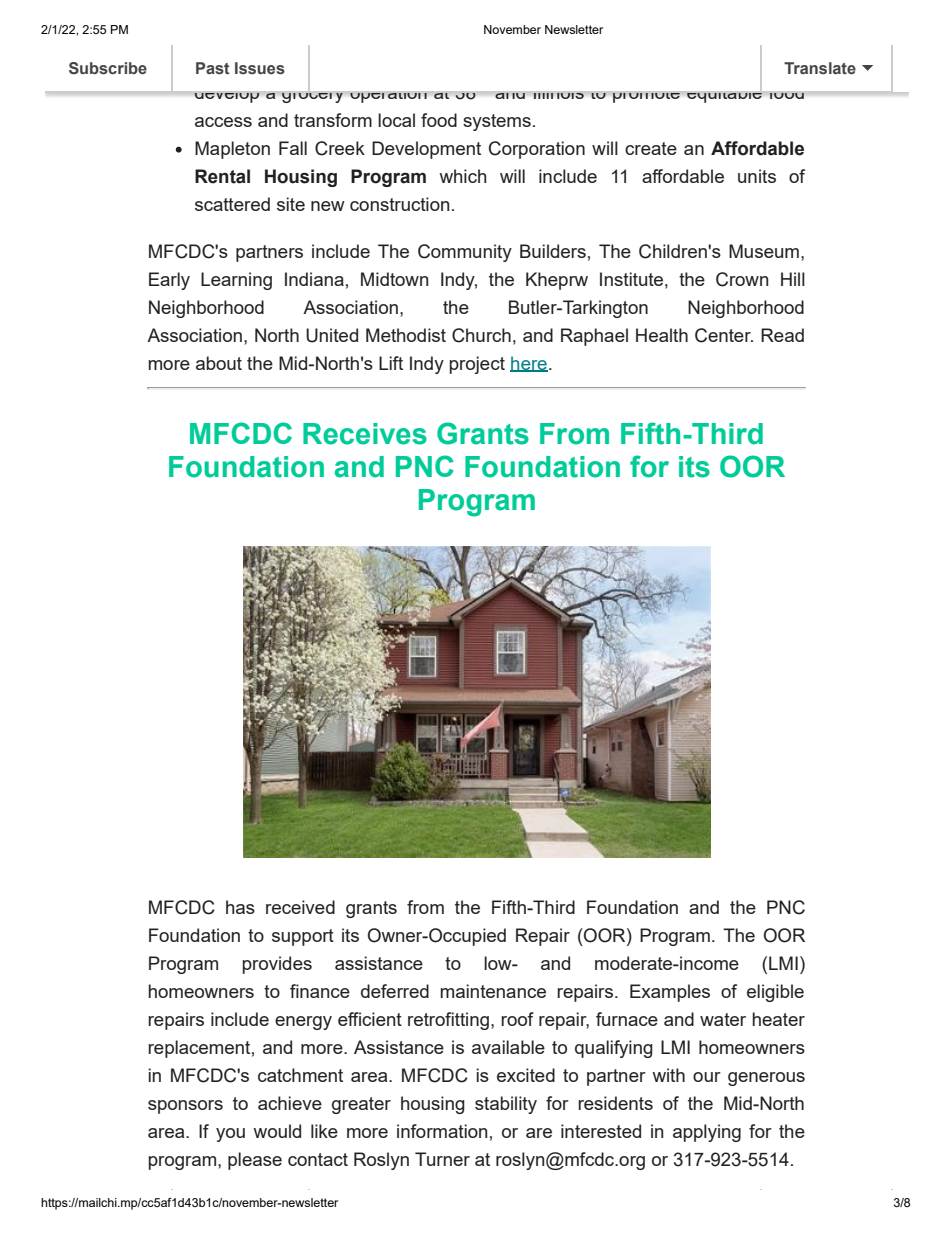 Image resolution: width=952 pixels, height=1233 pixels. I want to click on systems, so click(497, 122).
